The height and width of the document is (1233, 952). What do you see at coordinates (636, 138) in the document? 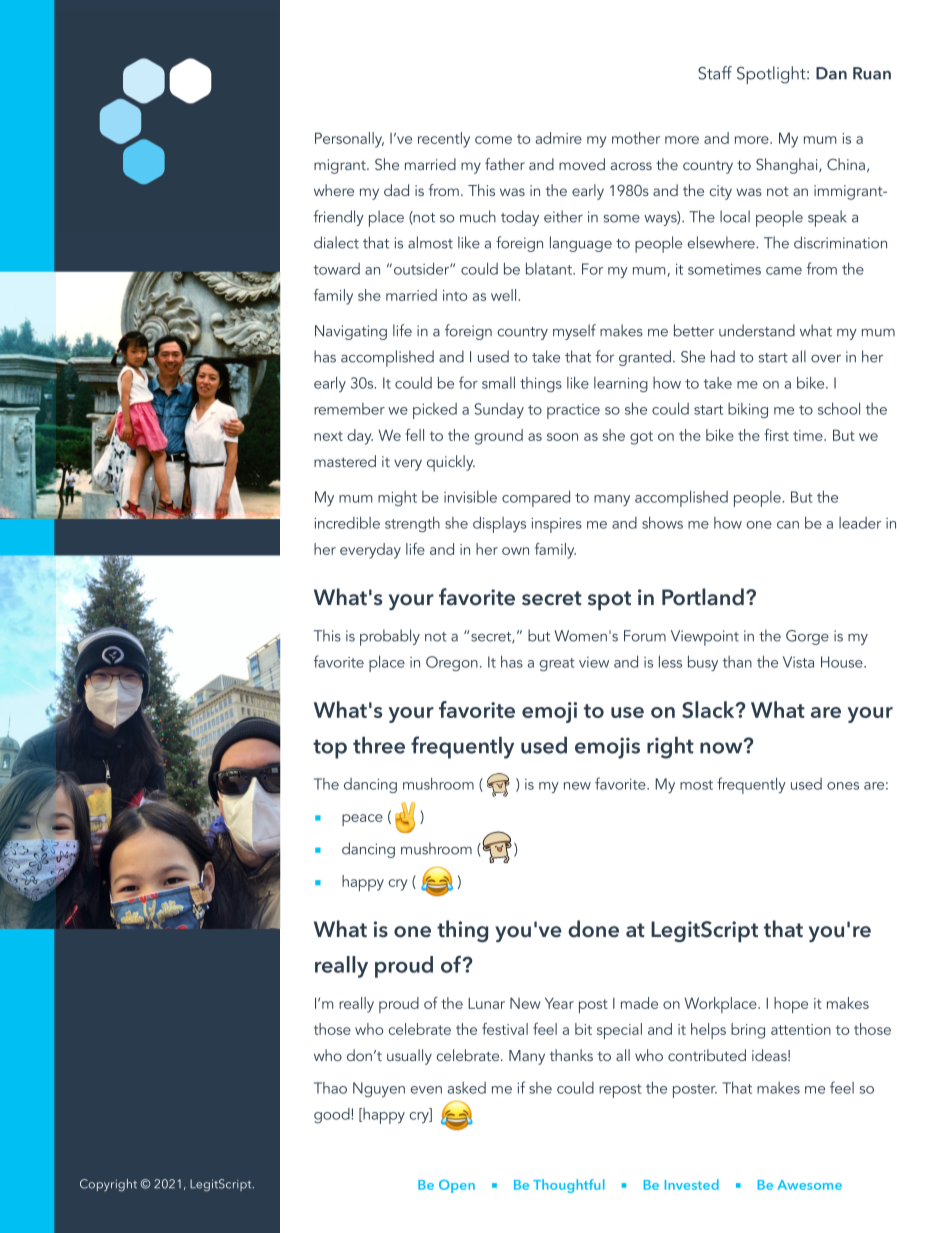
I see `mother` at bounding box center [636, 138].
